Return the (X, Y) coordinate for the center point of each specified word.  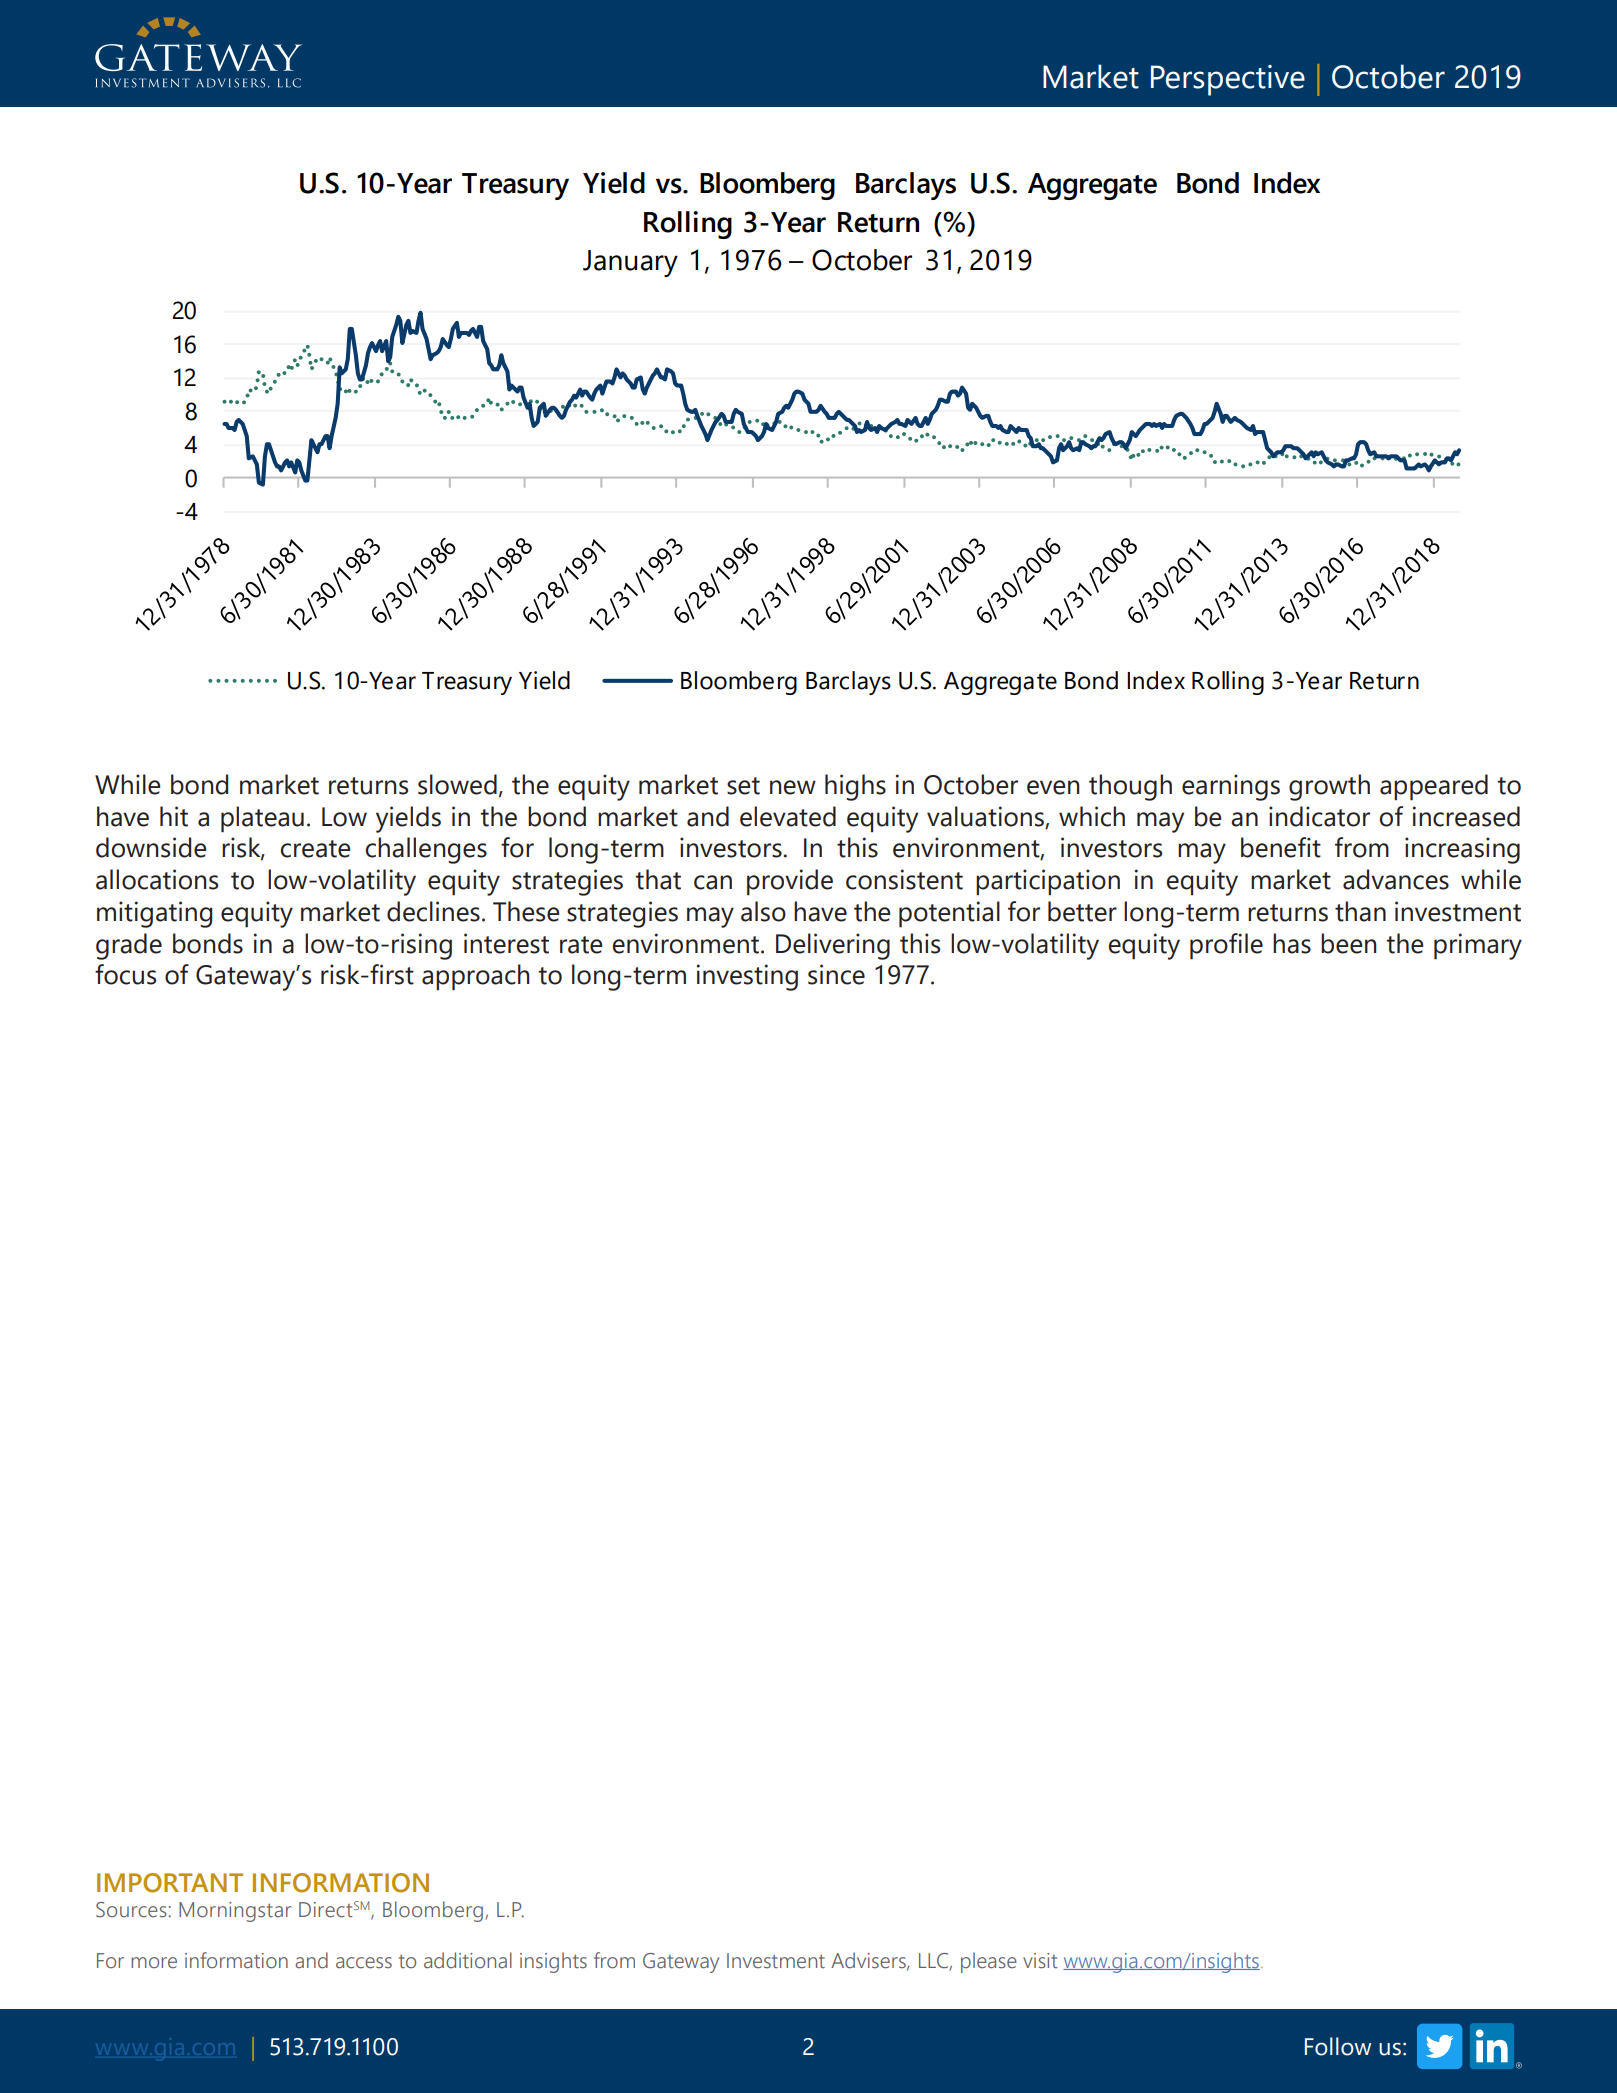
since (836, 974)
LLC (933, 1961)
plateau (262, 819)
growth (1329, 787)
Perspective (1228, 80)
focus (125, 974)
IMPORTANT (170, 1883)
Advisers (869, 1961)
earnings (1231, 787)
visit (1040, 1961)
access (364, 1963)
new (793, 787)
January (630, 263)
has (1292, 943)
